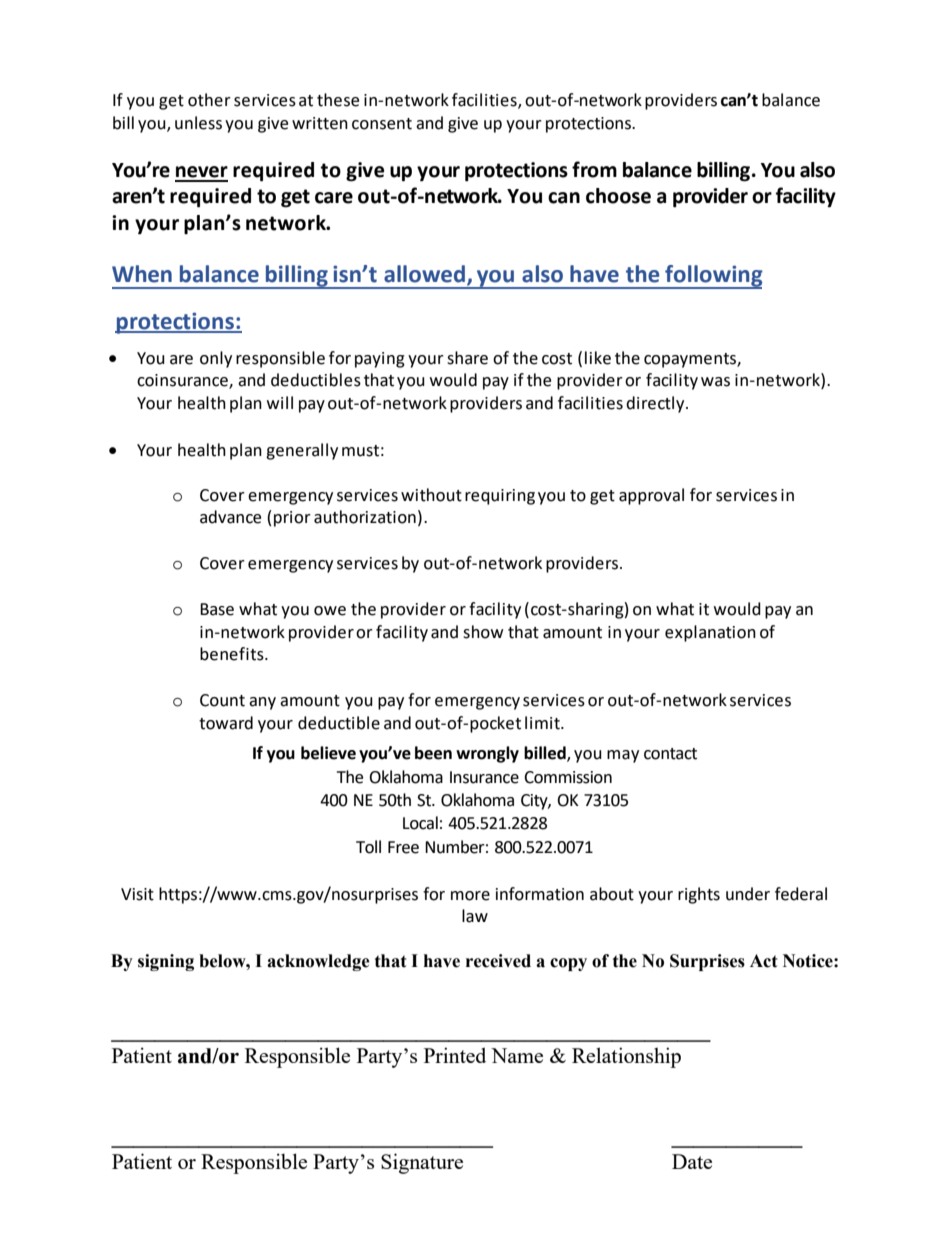 Image resolution: width=952 pixels, height=1233 pixels. What do you see at coordinates (670, 754) in the document?
I see `contact` at bounding box center [670, 754].
